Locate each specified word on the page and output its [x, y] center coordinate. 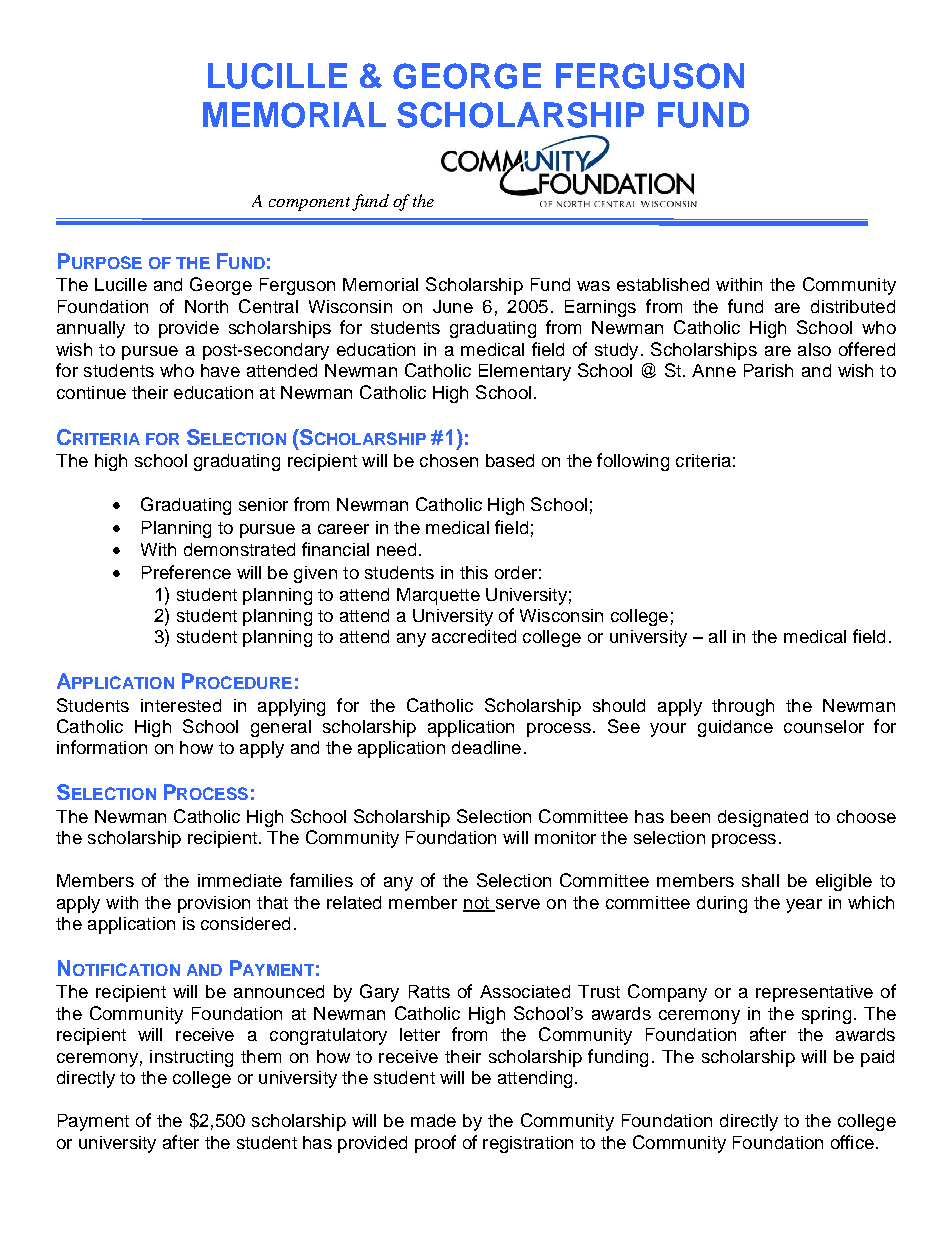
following [633, 462]
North [206, 306]
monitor [565, 837]
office [852, 1142]
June [453, 306]
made [433, 1120]
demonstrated [239, 549]
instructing [191, 1058]
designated [763, 818]
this [474, 572]
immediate [240, 880]
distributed [853, 306]
